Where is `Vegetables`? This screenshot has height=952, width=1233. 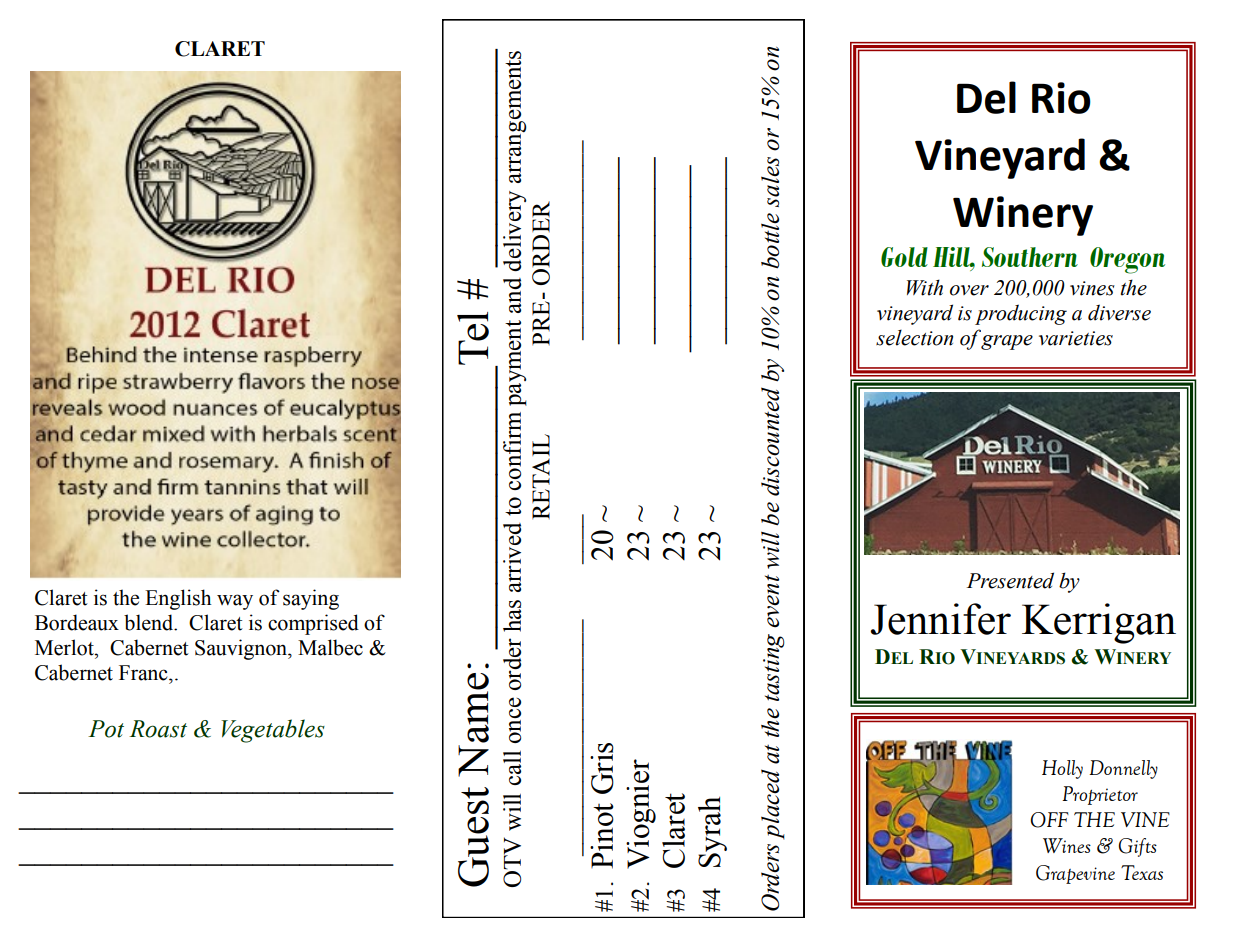
Vegetables is located at coordinates (273, 731).
